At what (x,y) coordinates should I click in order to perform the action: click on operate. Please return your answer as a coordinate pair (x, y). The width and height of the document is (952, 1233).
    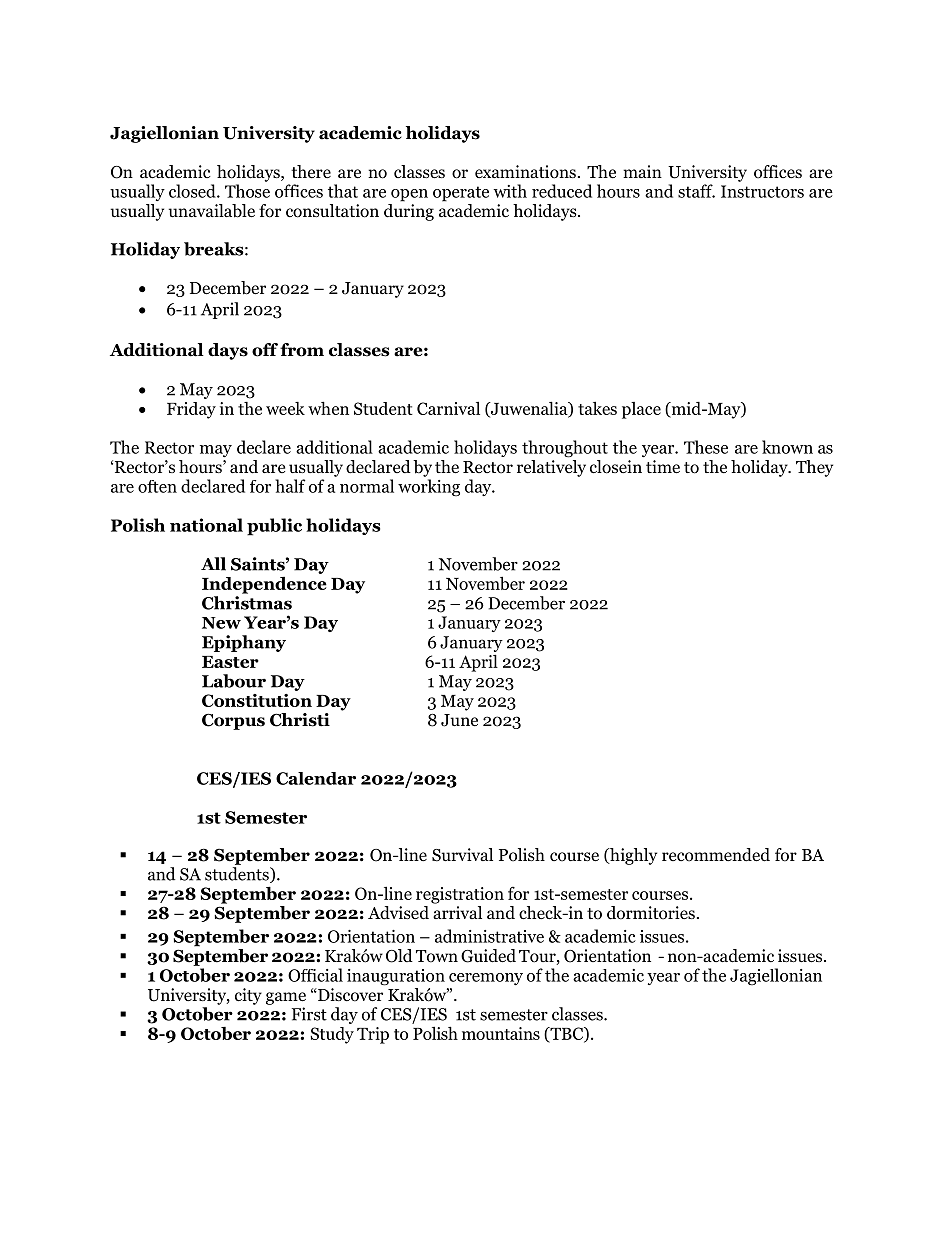
    Looking at the image, I should click on (461, 194).
